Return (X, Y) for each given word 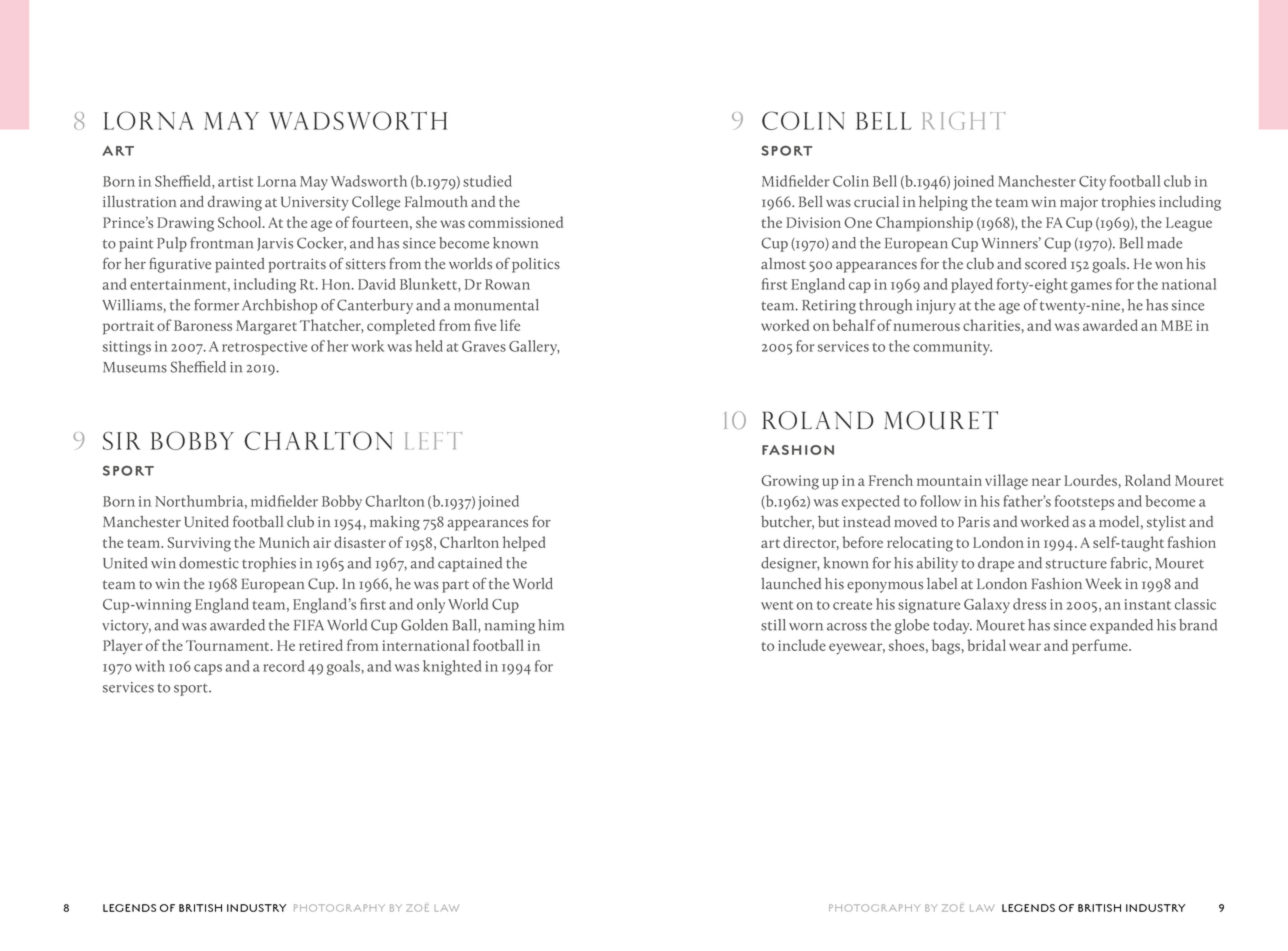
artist (235, 181)
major (1079, 203)
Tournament (229, 645)
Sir (121, 440)
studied (487, 181)
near (1046, 482)
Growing (790, 482)
